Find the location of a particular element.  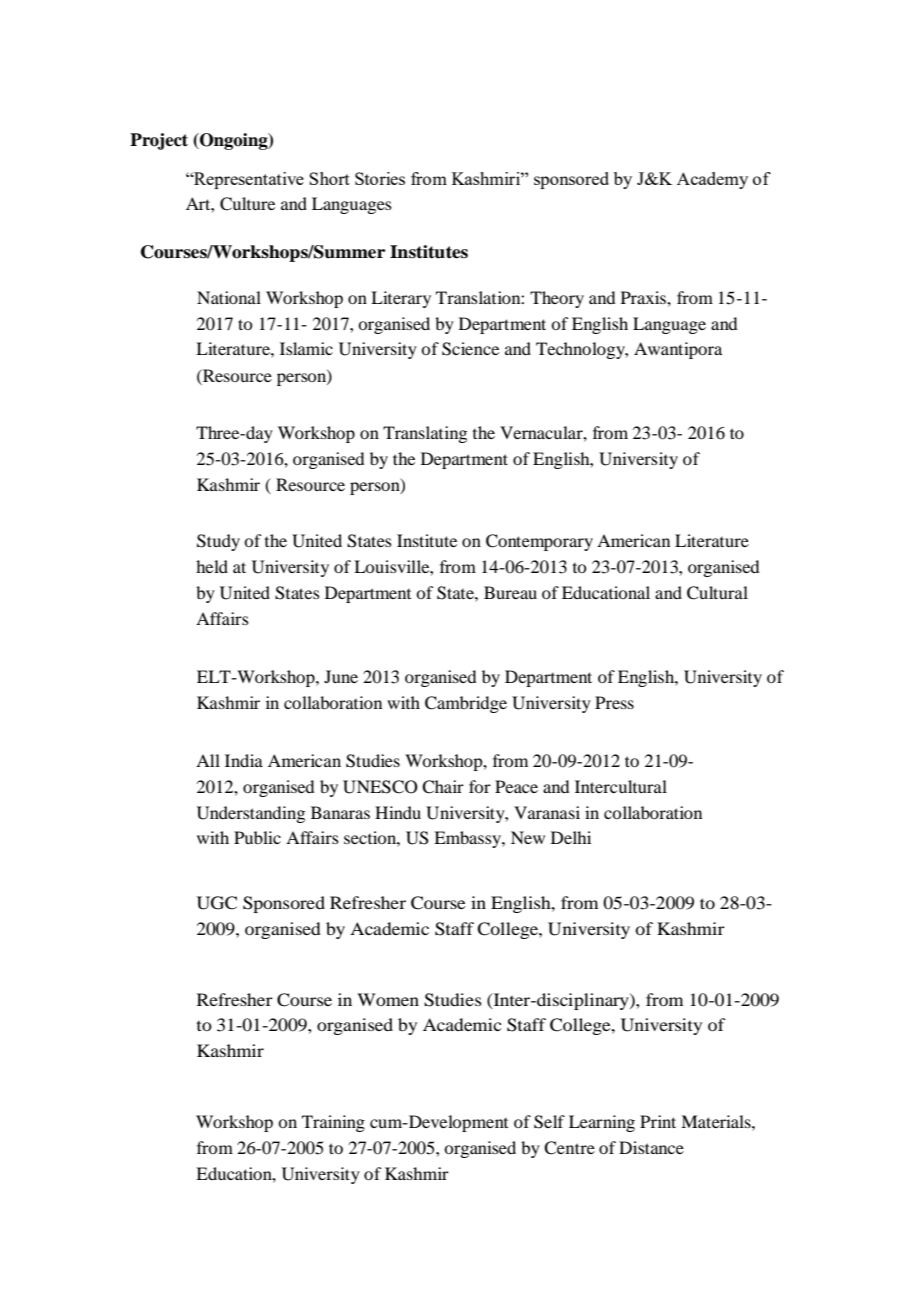

Print is located at coordinates (658, 1121).
